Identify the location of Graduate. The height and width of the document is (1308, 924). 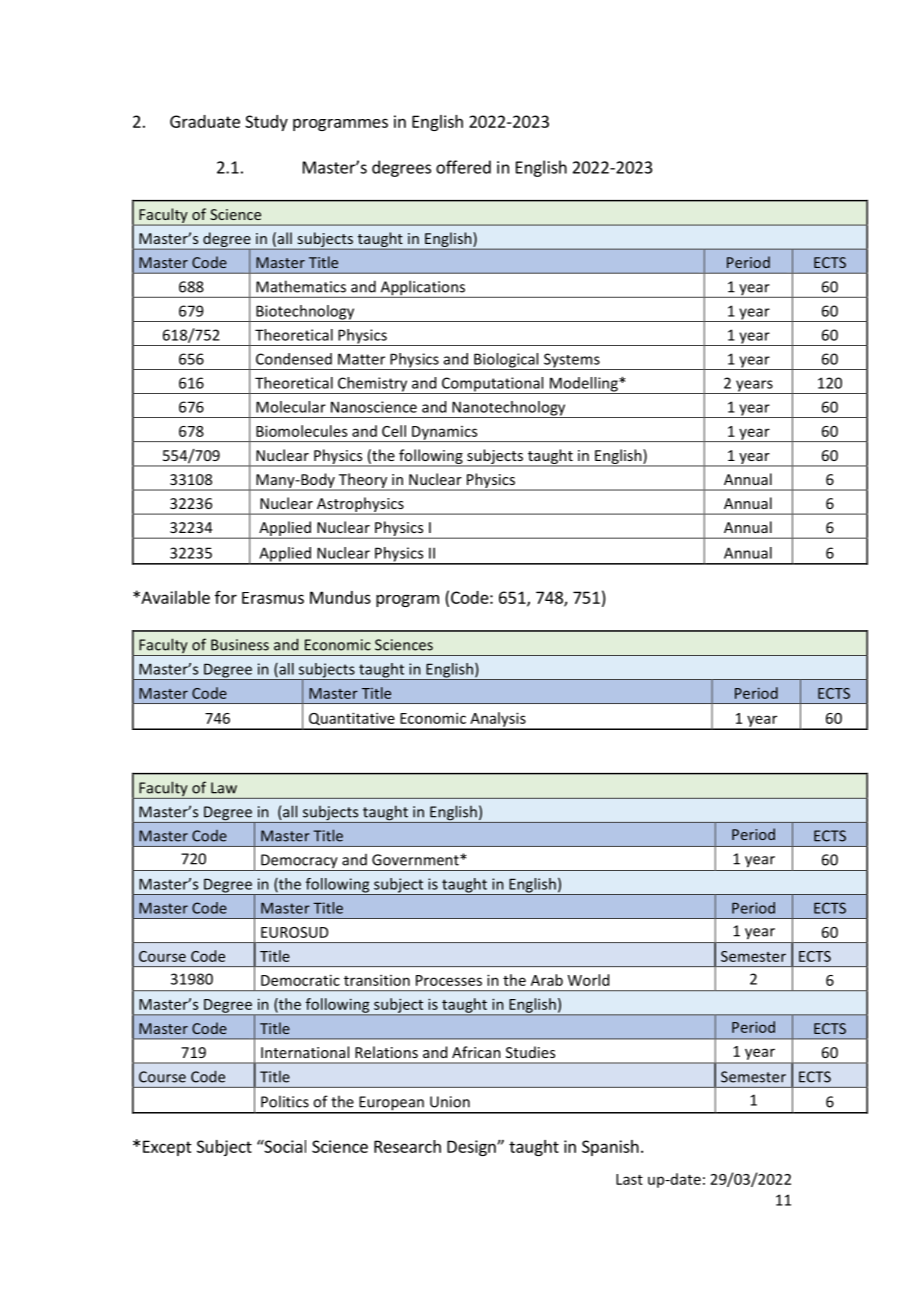
(205, 121).
